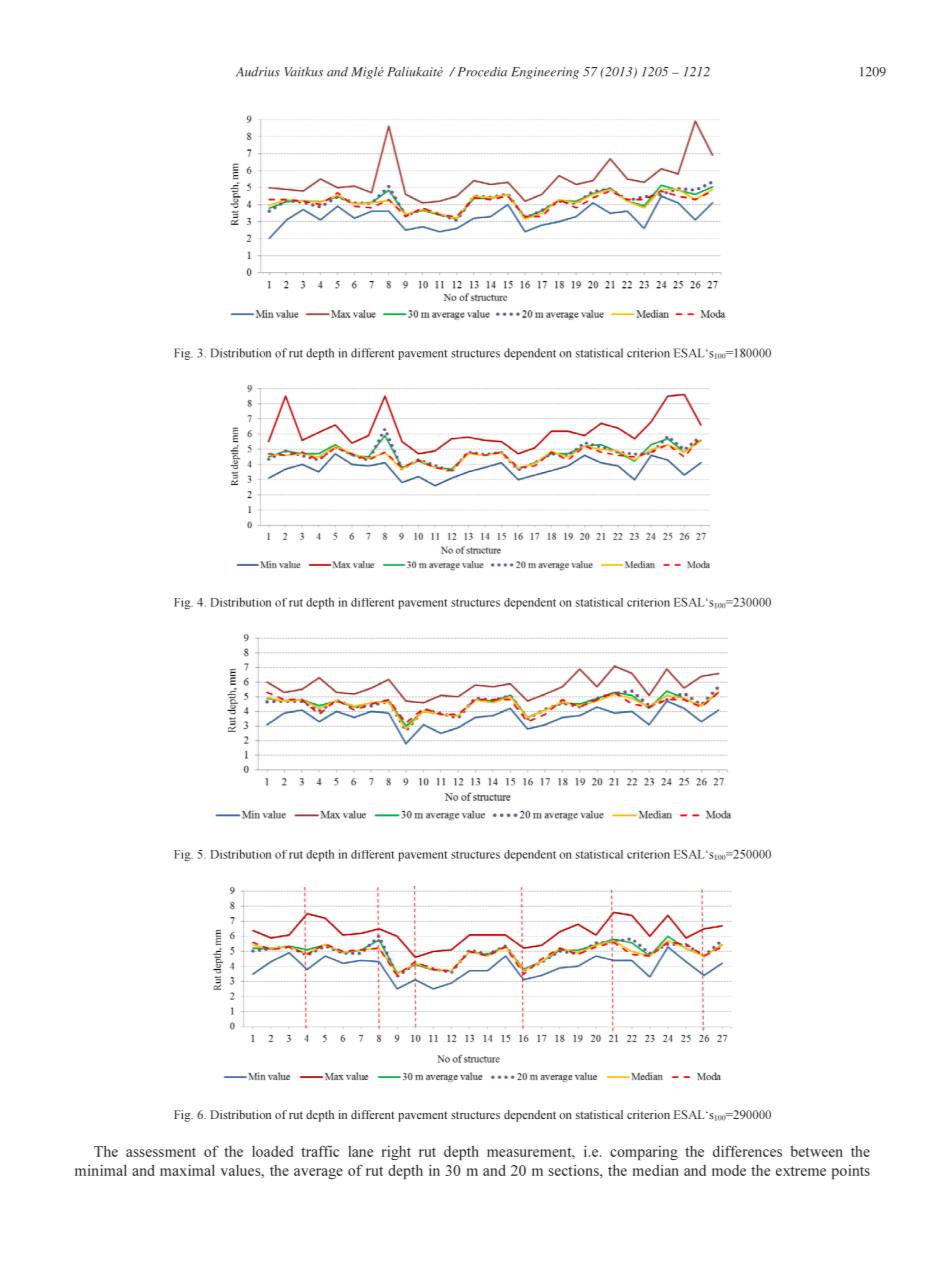 This page has height=1288, width=944. Describe the element at coordinates (747, 1151) in the page. I see `differences` at that location.
